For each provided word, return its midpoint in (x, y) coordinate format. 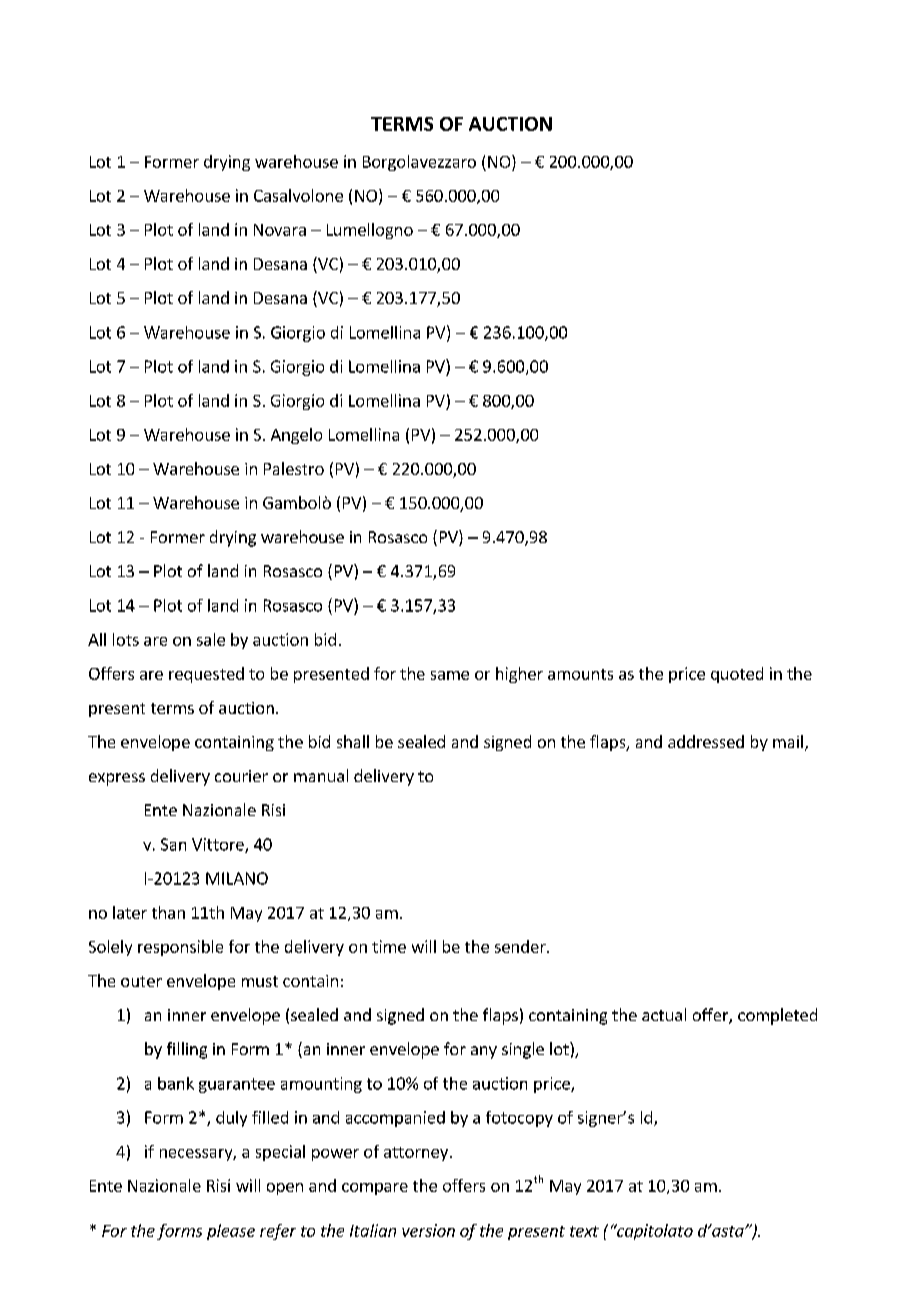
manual (321, 775)
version (428, 1230)
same (450, 675)
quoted (737, 675)
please (231, 1232)
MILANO (237, 878)
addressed (706, 741)
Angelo (296, 436)
